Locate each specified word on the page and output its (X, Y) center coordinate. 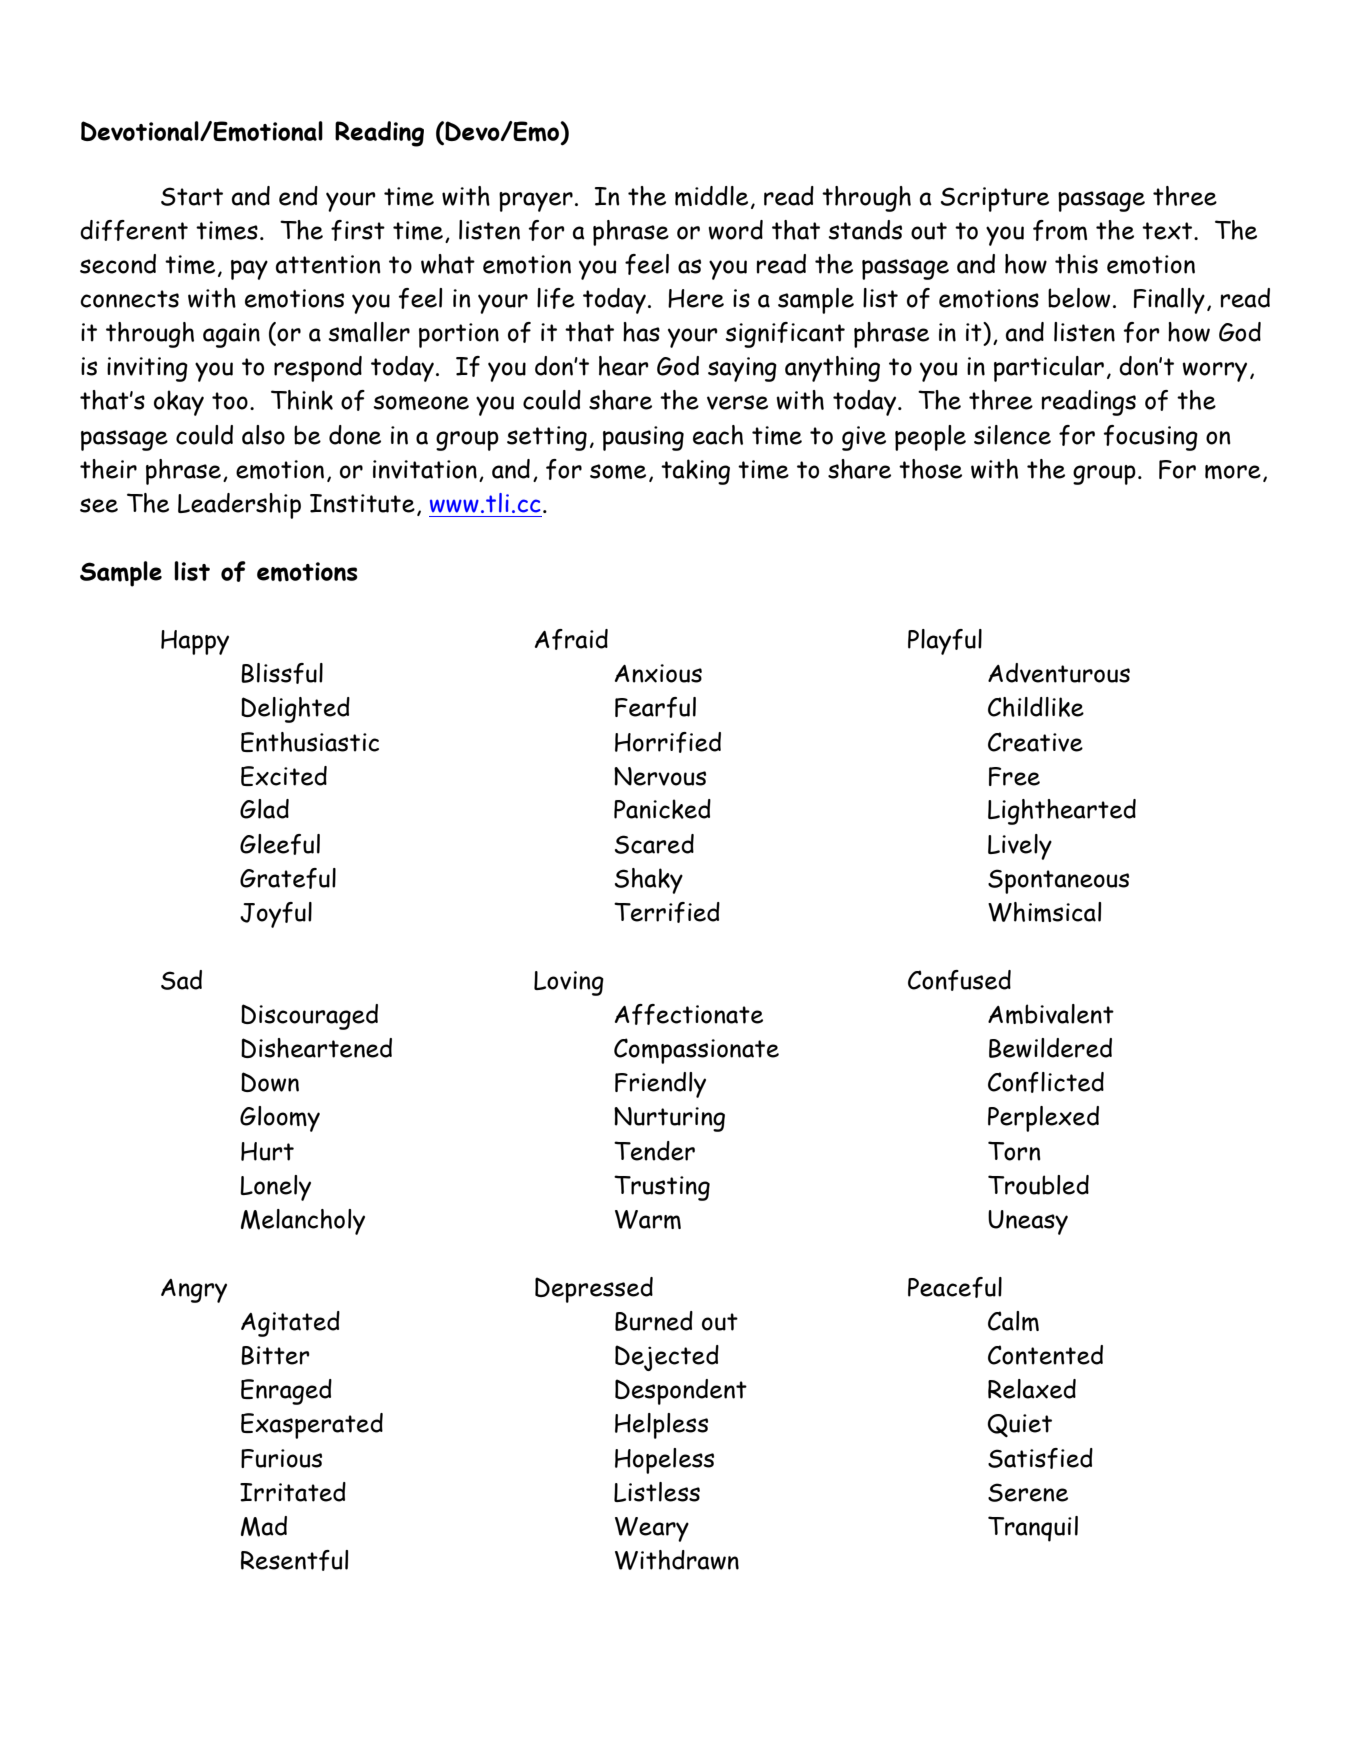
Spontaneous (1058, 881)
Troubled (1038, 1185)
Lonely (275, 1188)
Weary (652, 1529)
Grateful (288, 878)
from (1060, 230)
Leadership (239, 506)
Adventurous (1059, 673)
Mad (264, 1526)
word (736, 230)
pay (249, 270)
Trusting (662, 1188)
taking (695, 472)
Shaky (649, 881)
